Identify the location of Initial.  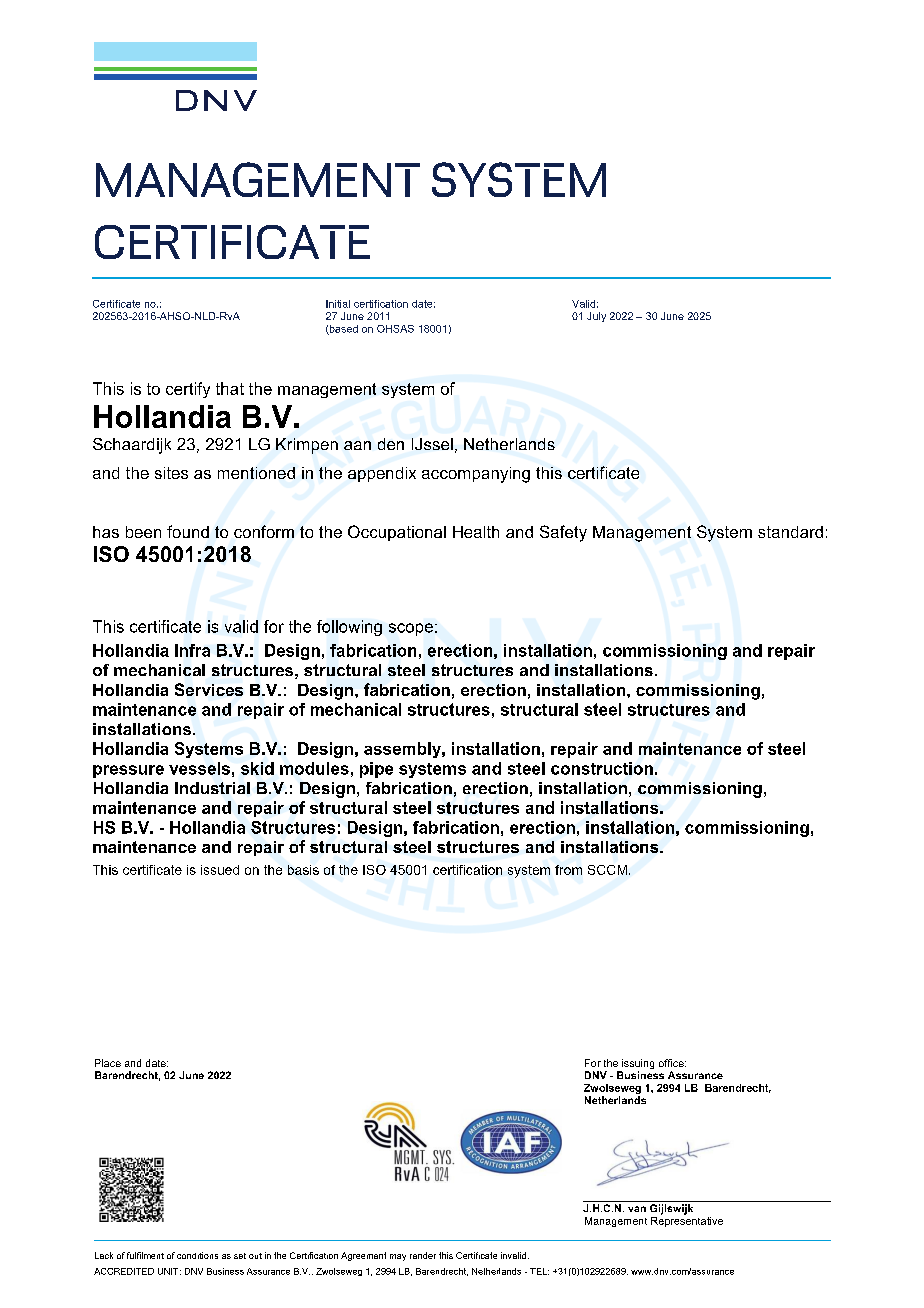
(338, 304).
